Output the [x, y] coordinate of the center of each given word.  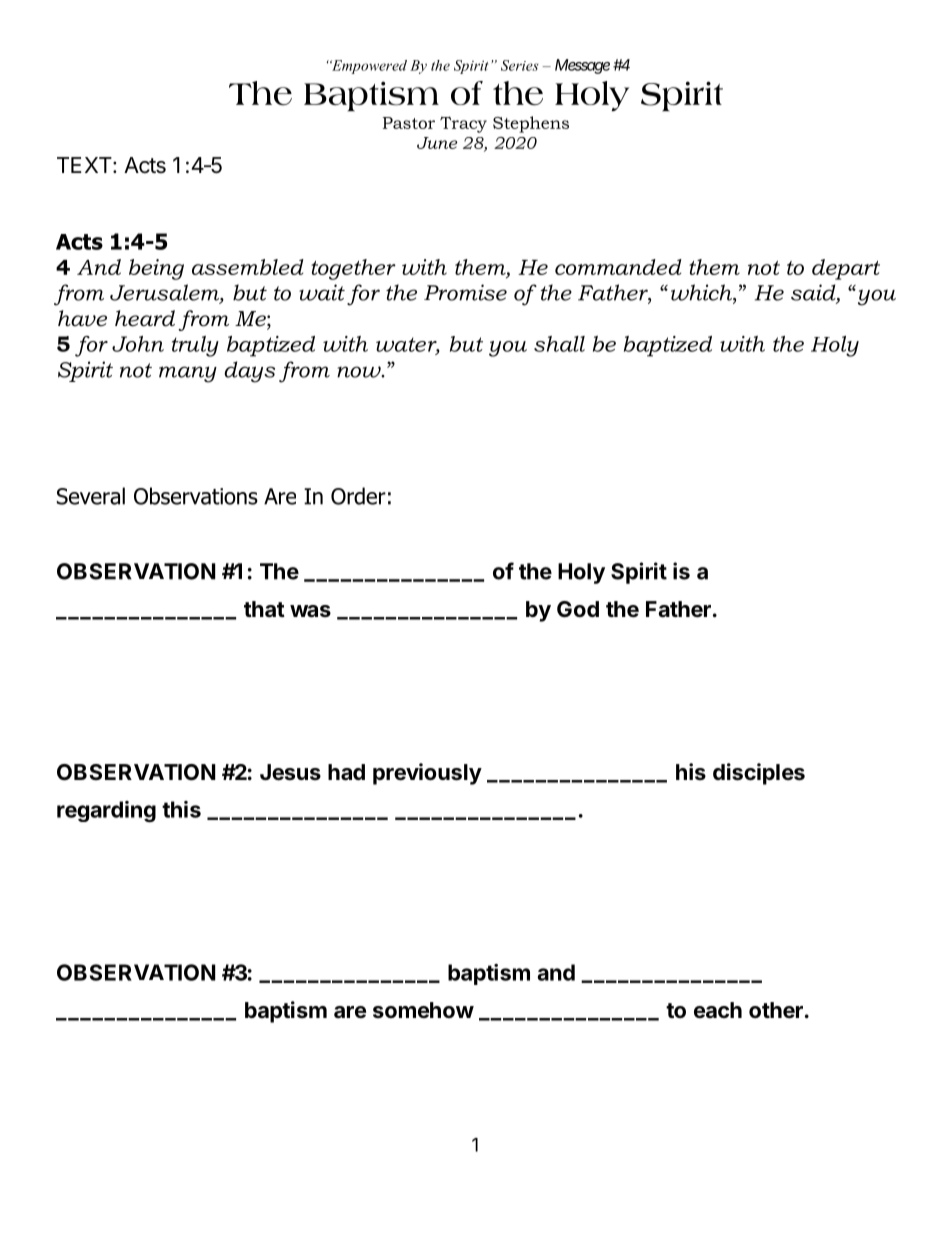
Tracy [463, 124]
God [578, 609]
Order [358, 496]
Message [582, 66]
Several [91, 496]
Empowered [368, 67]
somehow [423, 1010]
